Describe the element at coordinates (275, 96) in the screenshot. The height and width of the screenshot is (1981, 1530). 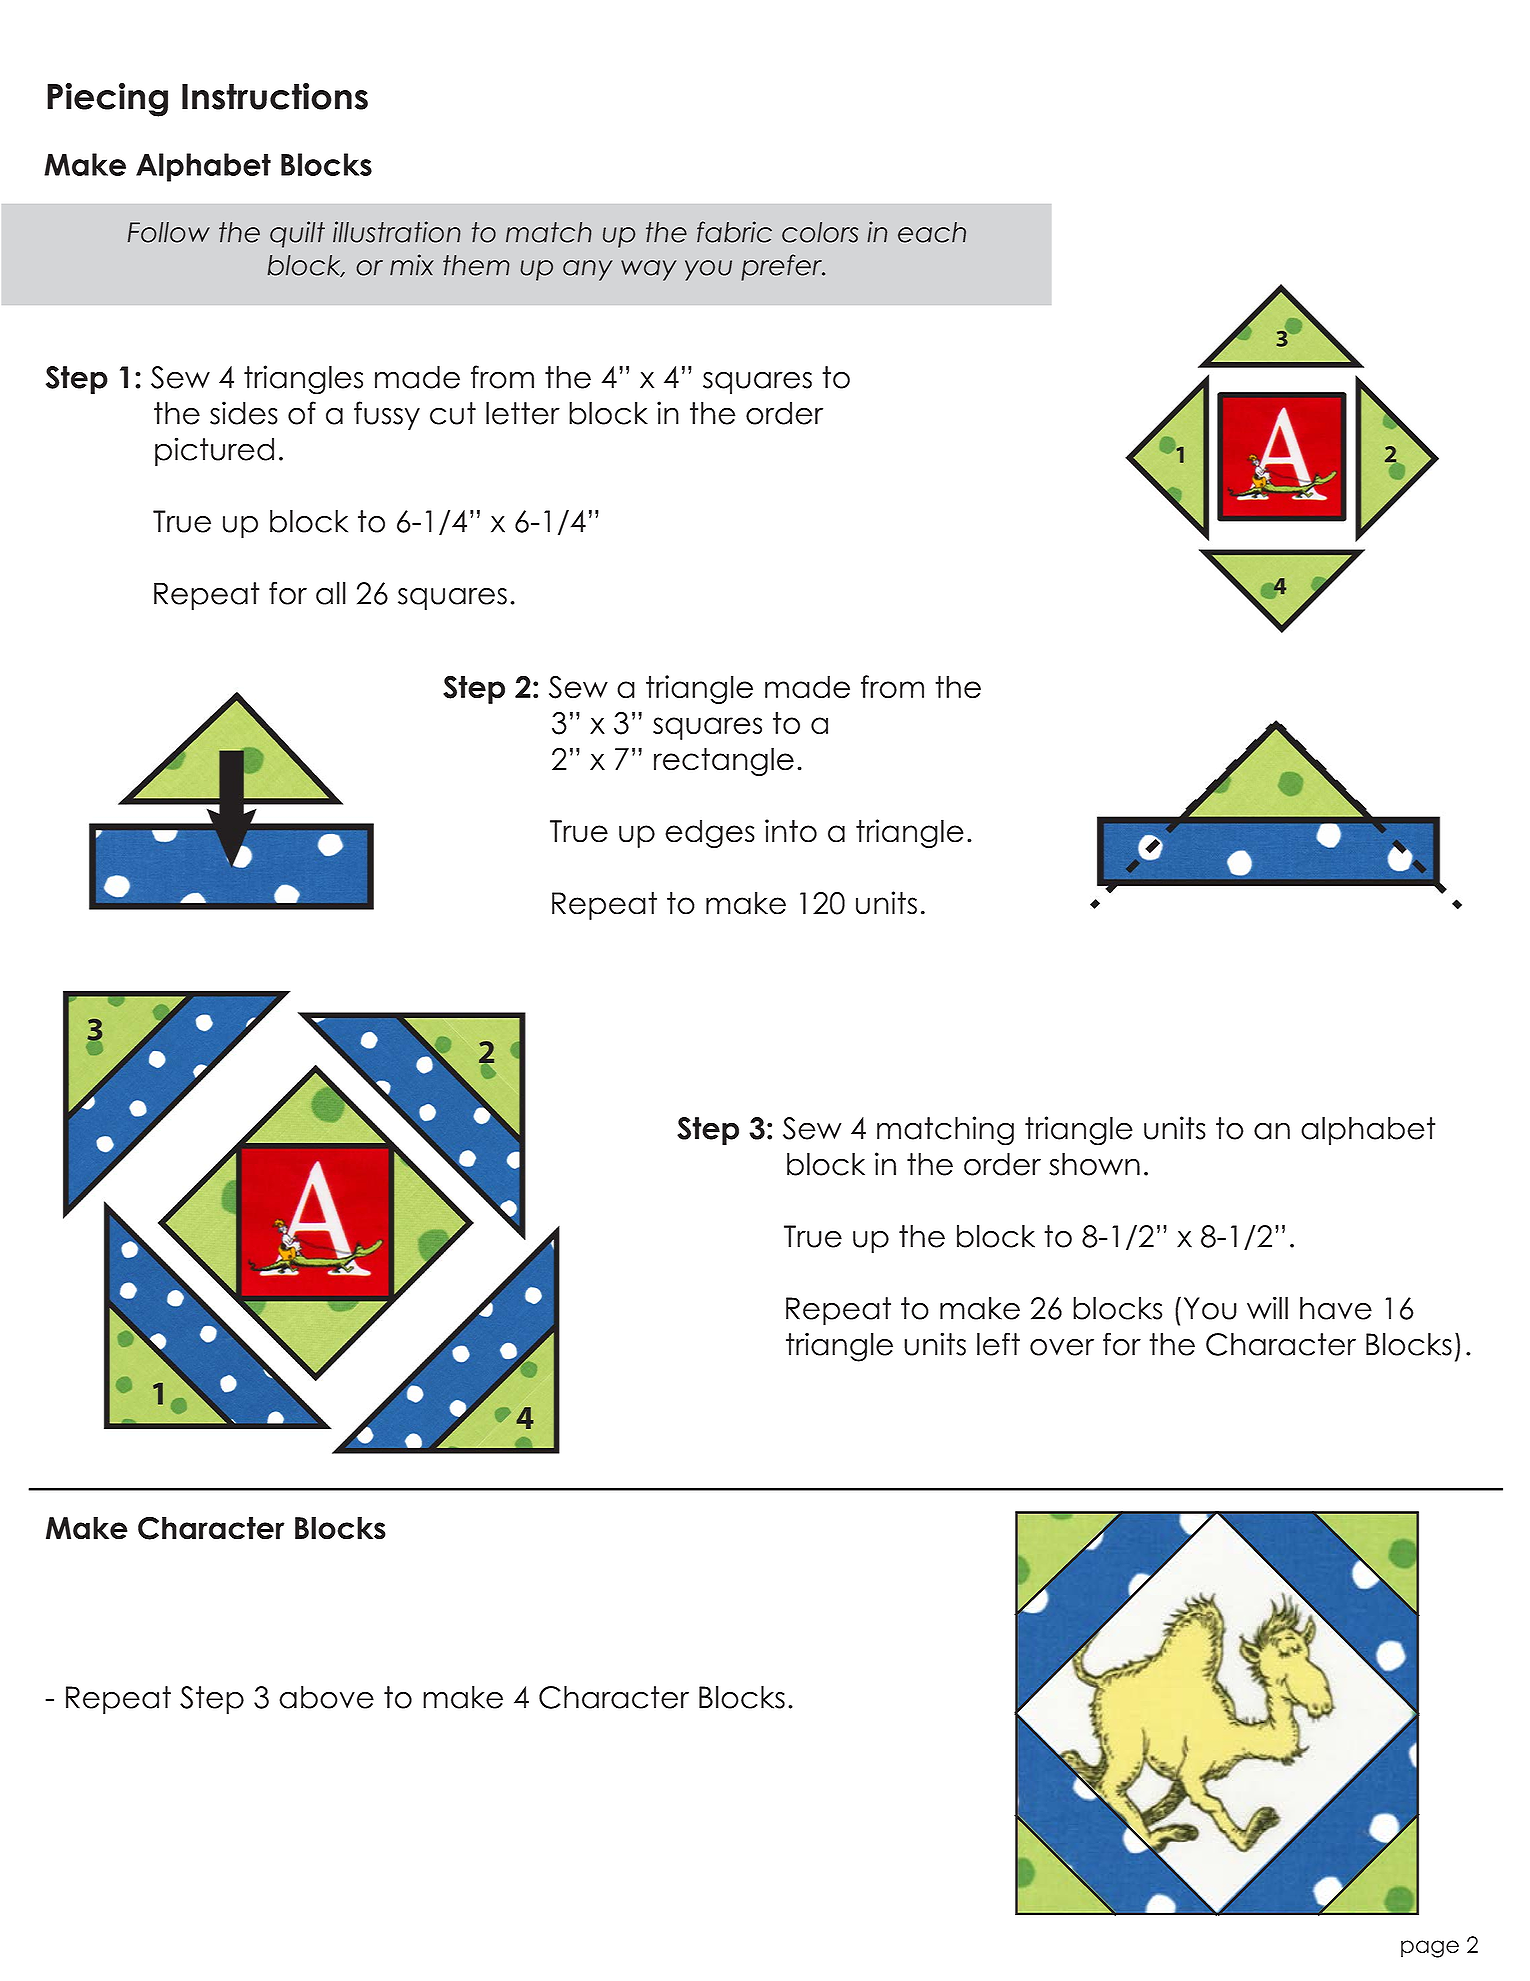
I see `Instructions` at that location.
